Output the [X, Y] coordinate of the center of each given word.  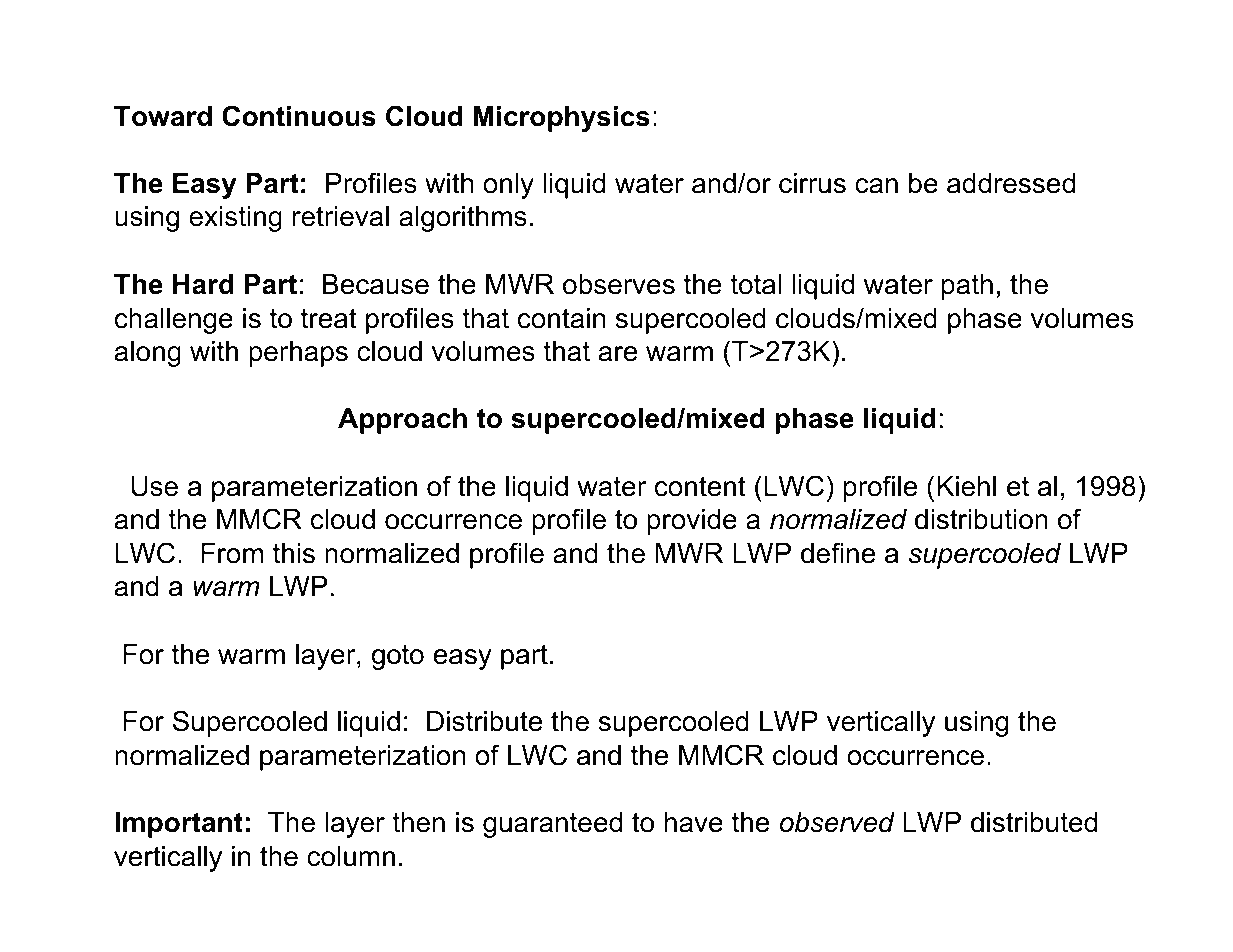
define [838, 553]
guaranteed [552, 825]
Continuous [299, 116]
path [967, 287]
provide [692, 522]
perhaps [298, 354]
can [876, 186]
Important [179, 825]
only [508, 186]
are [617, 354]
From [232, 553]
